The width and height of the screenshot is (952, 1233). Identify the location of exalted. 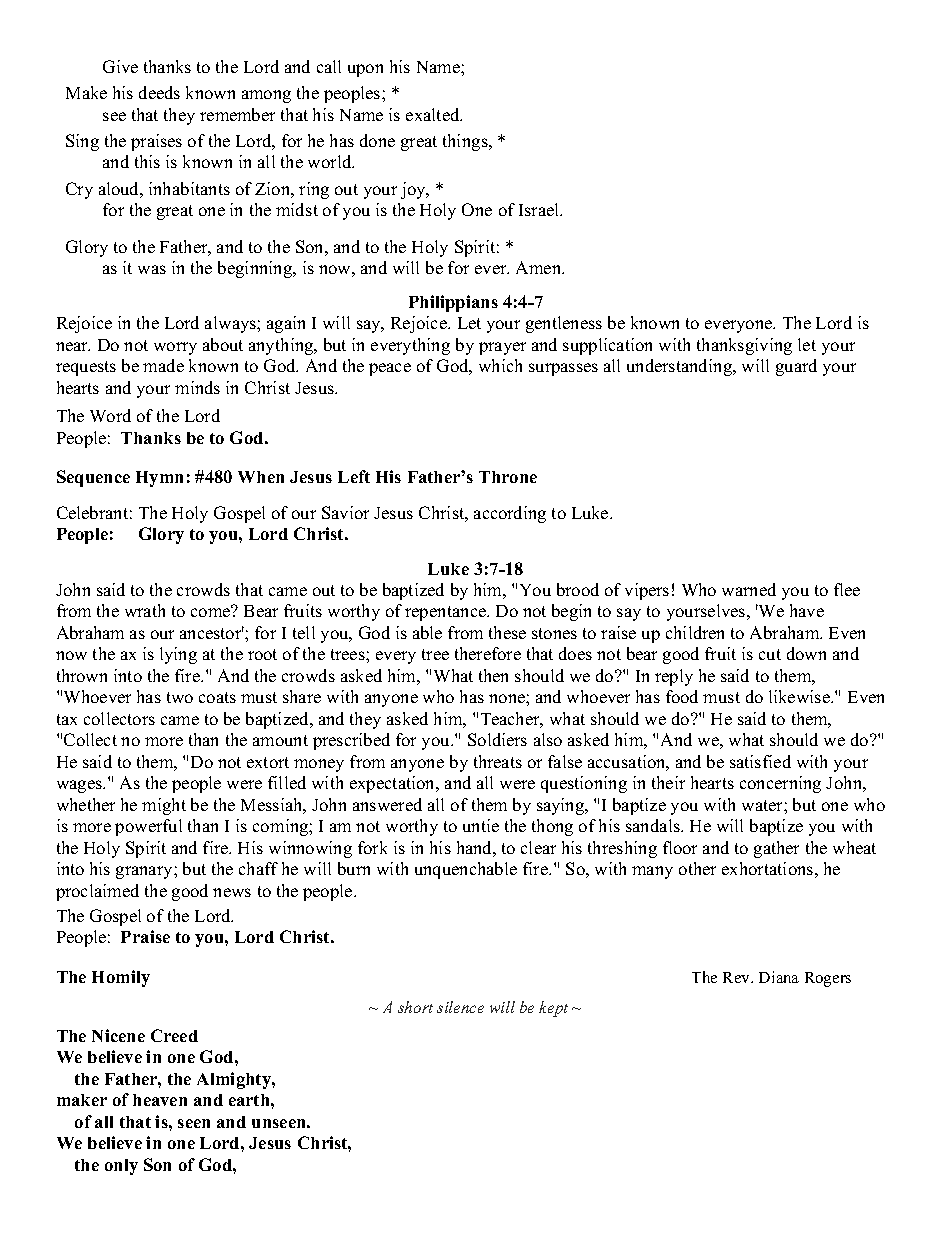
(434, 114).
